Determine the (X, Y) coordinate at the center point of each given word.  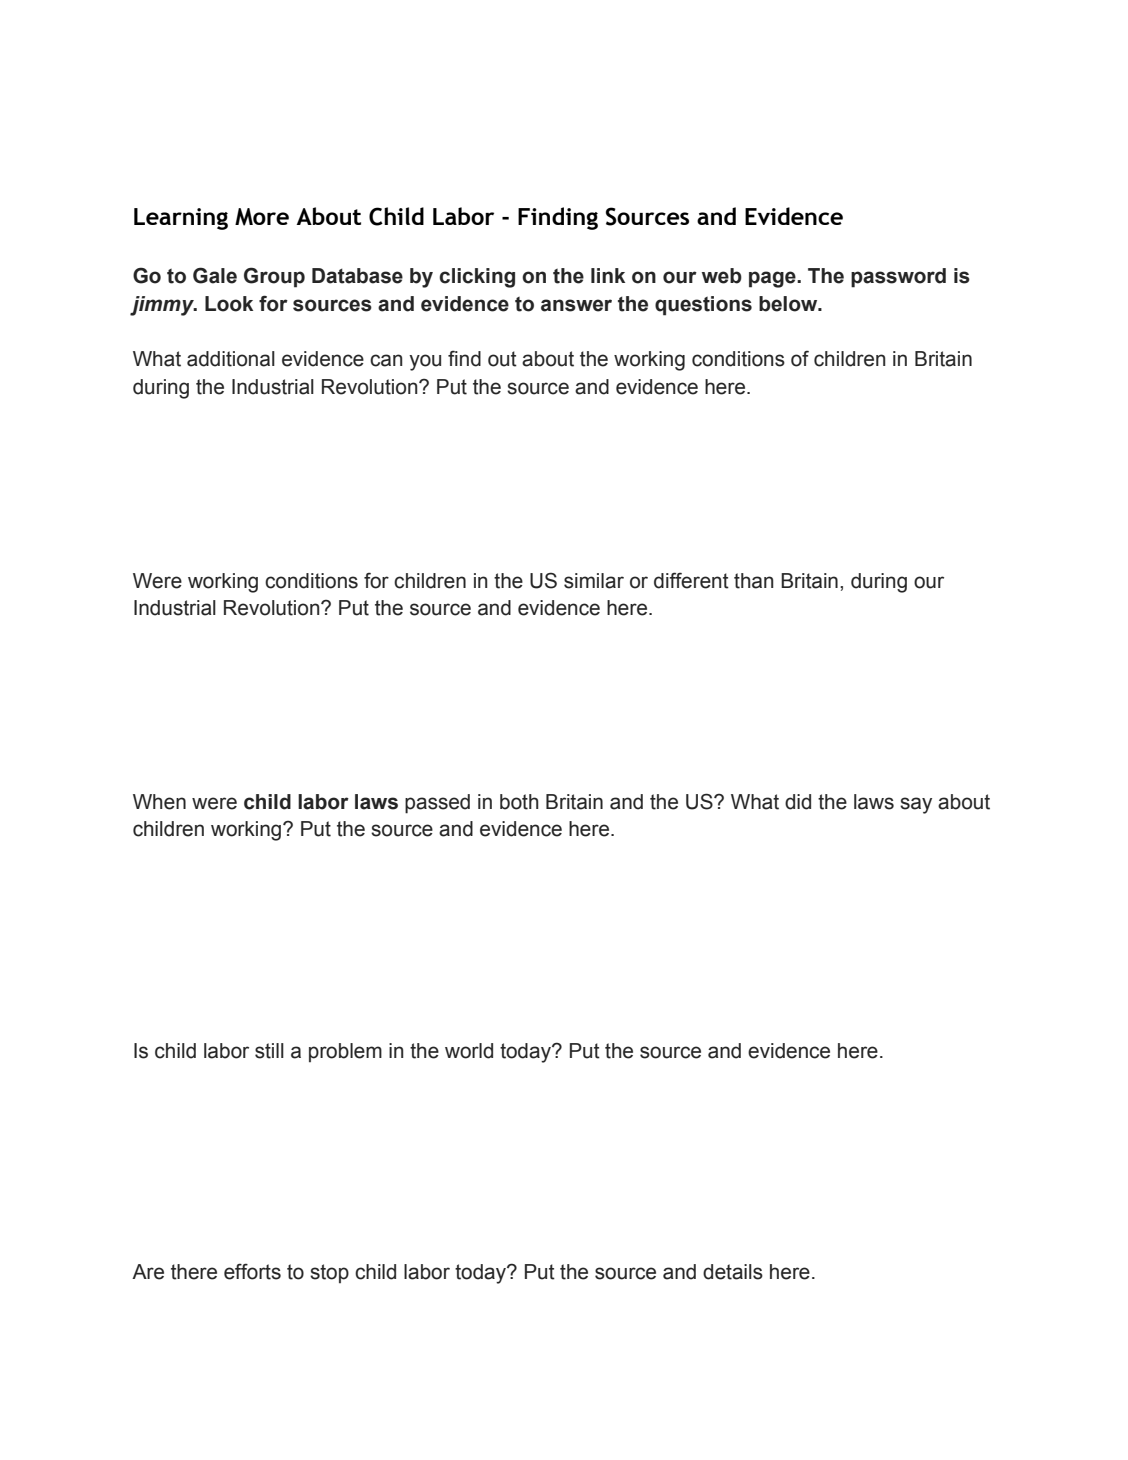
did (798, 802)
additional (231, 359)
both (519, 802)
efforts (252, 1271)
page (773, 279)
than (754, 581)
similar (594, 581)
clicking (477, 278)
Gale (215, 275)
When (159, 802)
